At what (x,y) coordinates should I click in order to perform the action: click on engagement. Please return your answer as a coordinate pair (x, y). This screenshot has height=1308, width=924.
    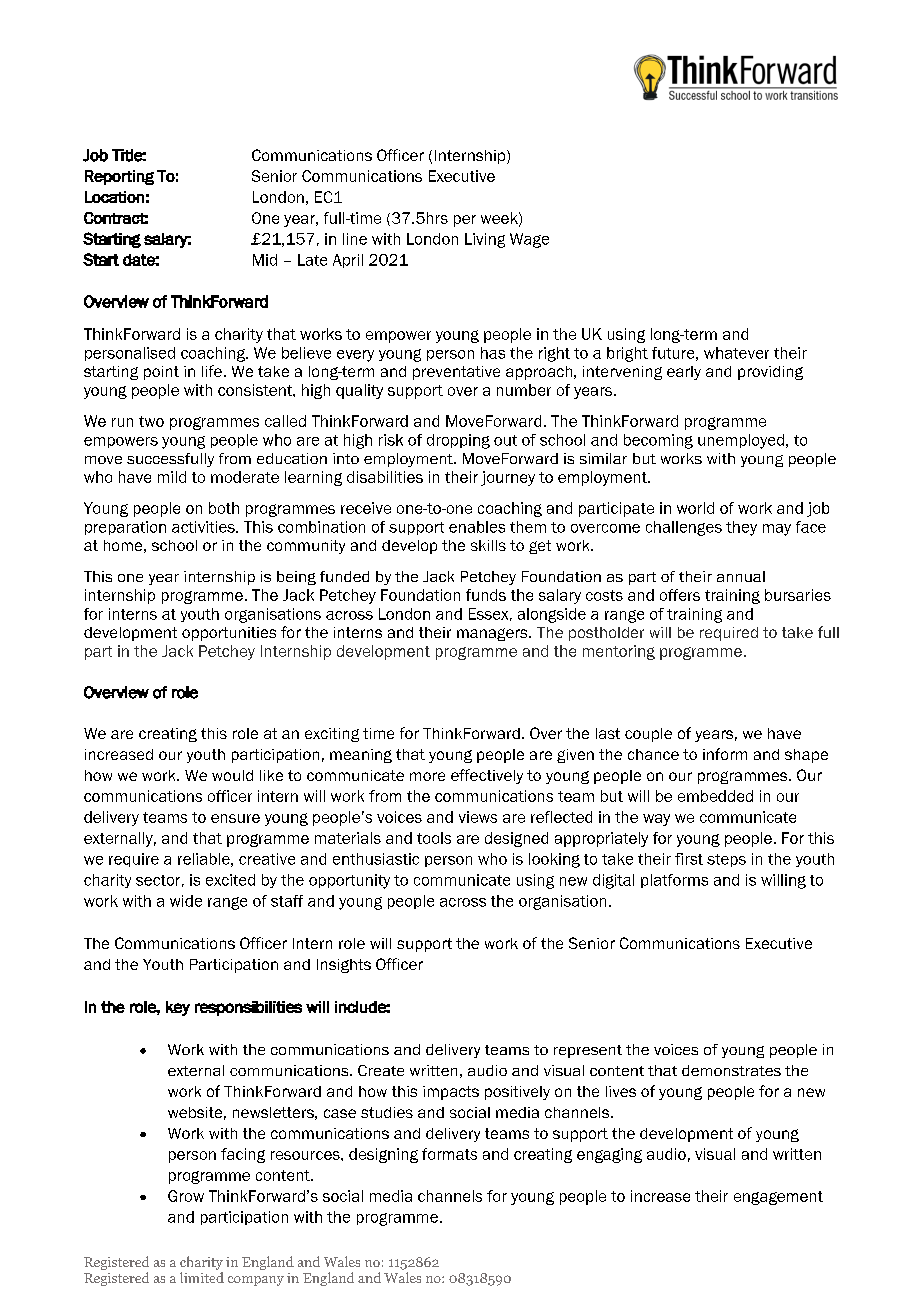
    Looking at the image, I should click on (778, 1198).
